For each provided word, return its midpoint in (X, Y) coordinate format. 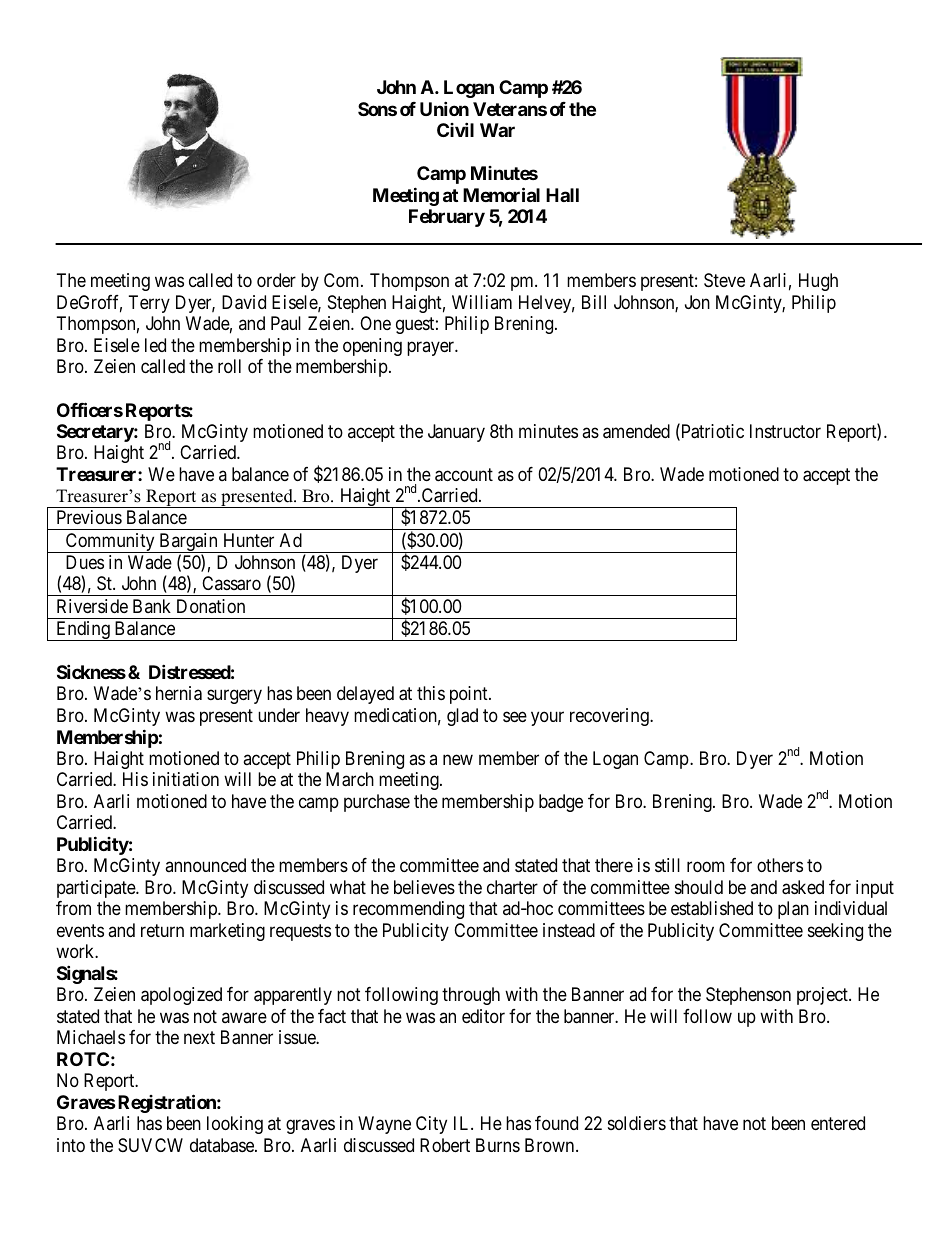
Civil (455, 129)
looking (235, 1125)
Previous (89, 517)
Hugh (818, 282)
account (464, 475)
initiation (186, 779)
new (458, 759)
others (780, 865)
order (276, 280)
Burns (498, 1145)
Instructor (785, 431)
